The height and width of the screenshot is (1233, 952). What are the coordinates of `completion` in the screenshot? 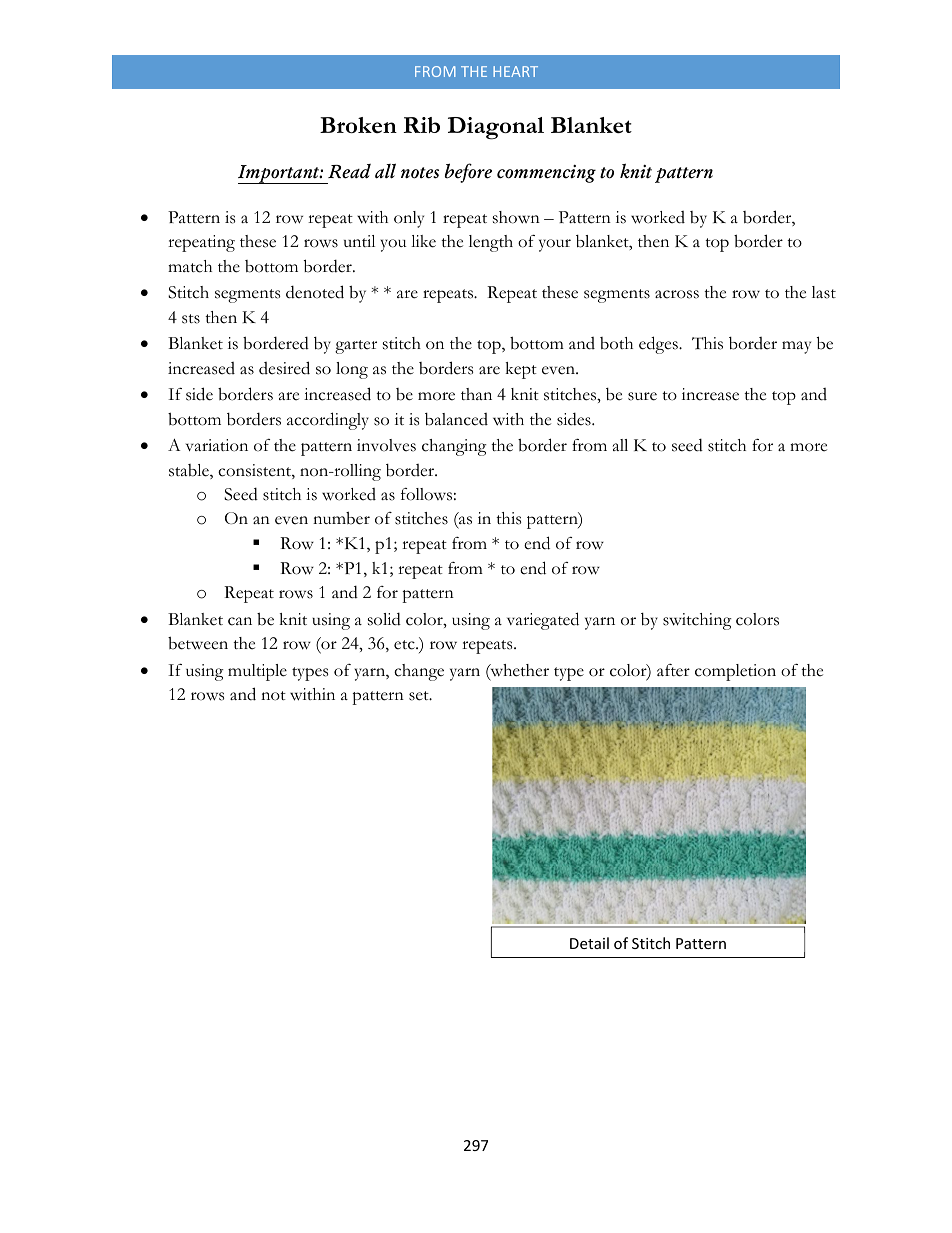 It's located at (735, 672).
